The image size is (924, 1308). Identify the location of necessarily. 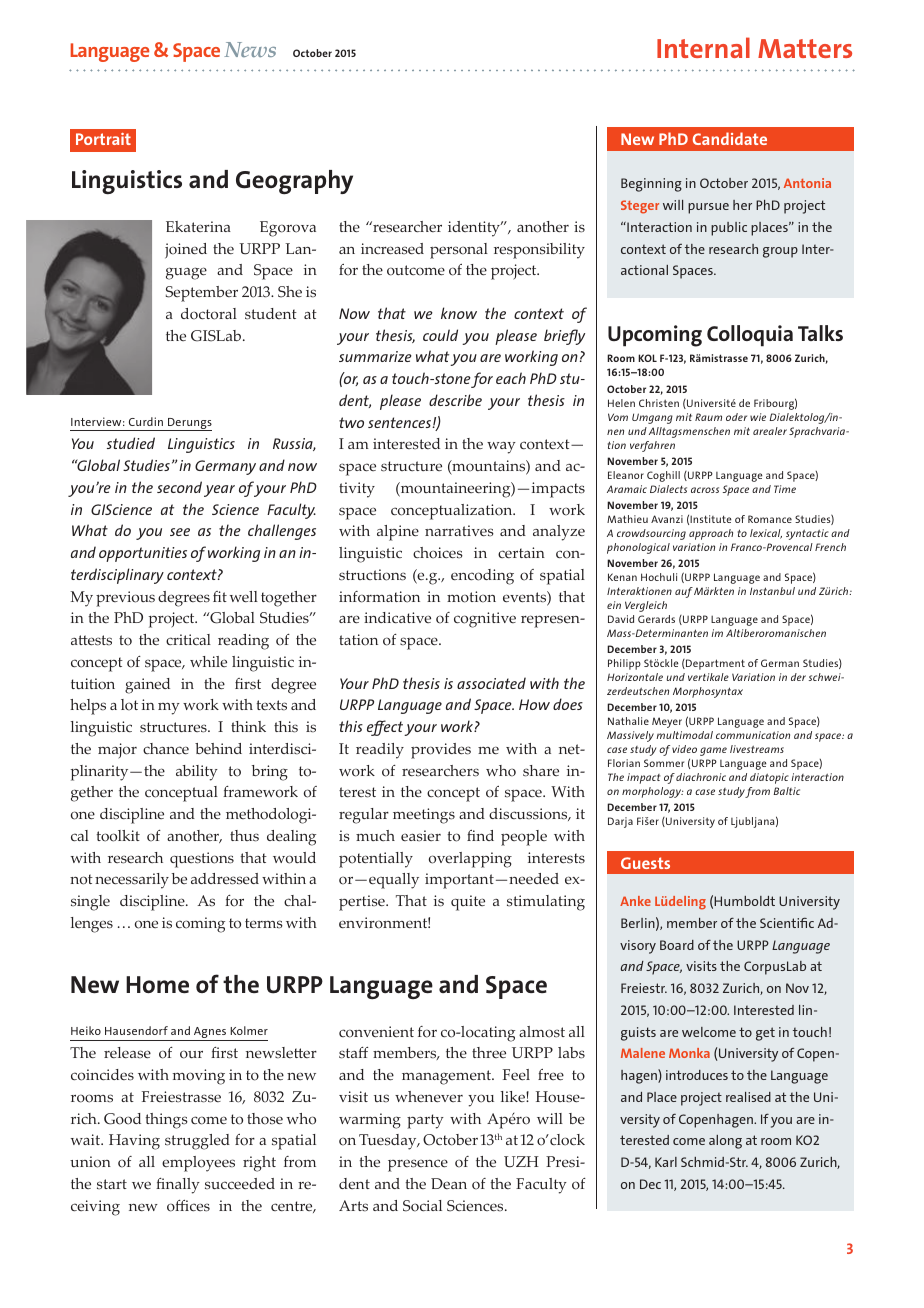
(132, 881).
